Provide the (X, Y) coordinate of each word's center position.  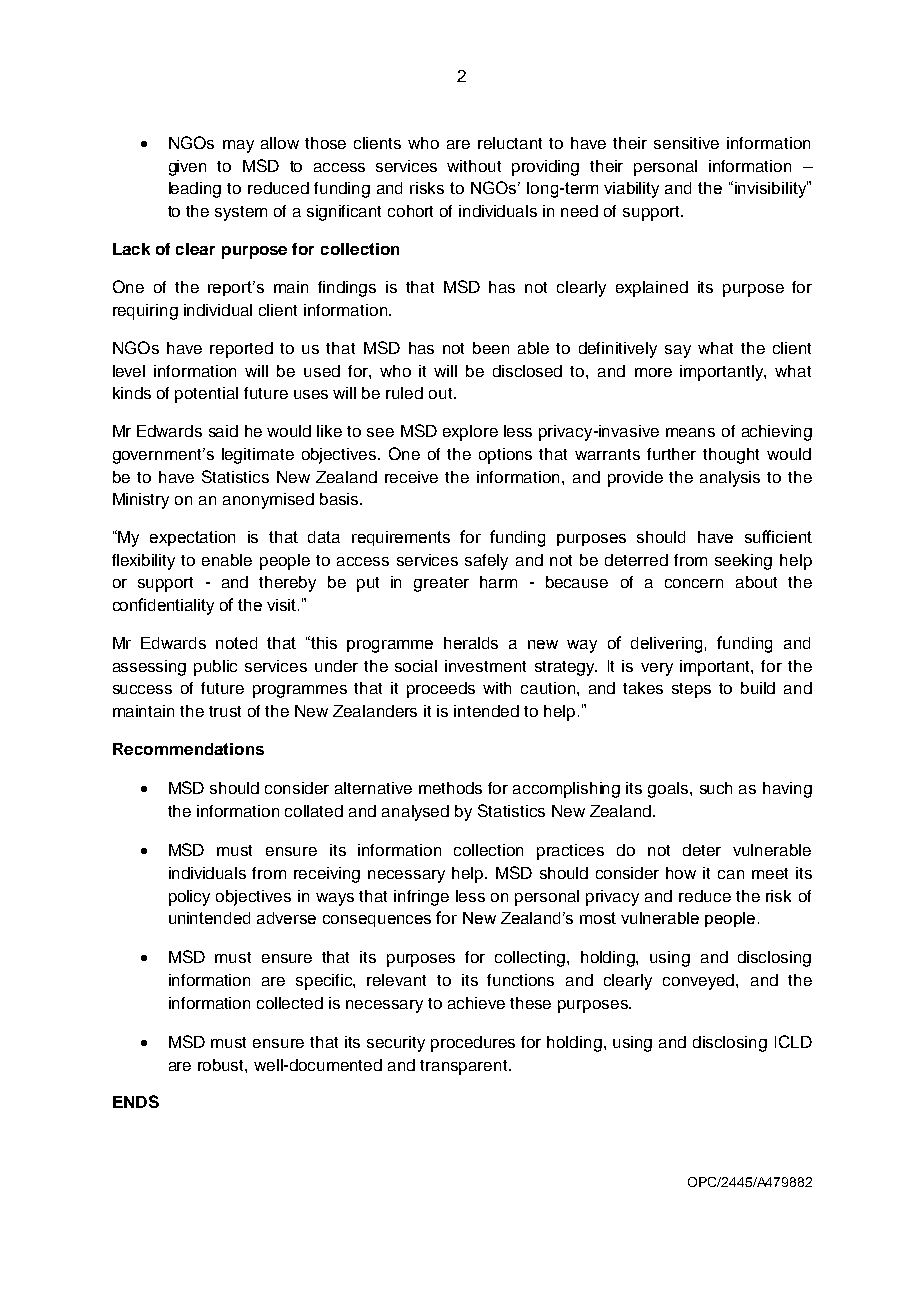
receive (411, 477)
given (187, 168)
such (716, 788)
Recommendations (188, 749)
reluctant (510, 143)
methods (450, 788)
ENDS (136, 1101)
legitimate (258, 456)
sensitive (686, 143)
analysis (730, 479)
